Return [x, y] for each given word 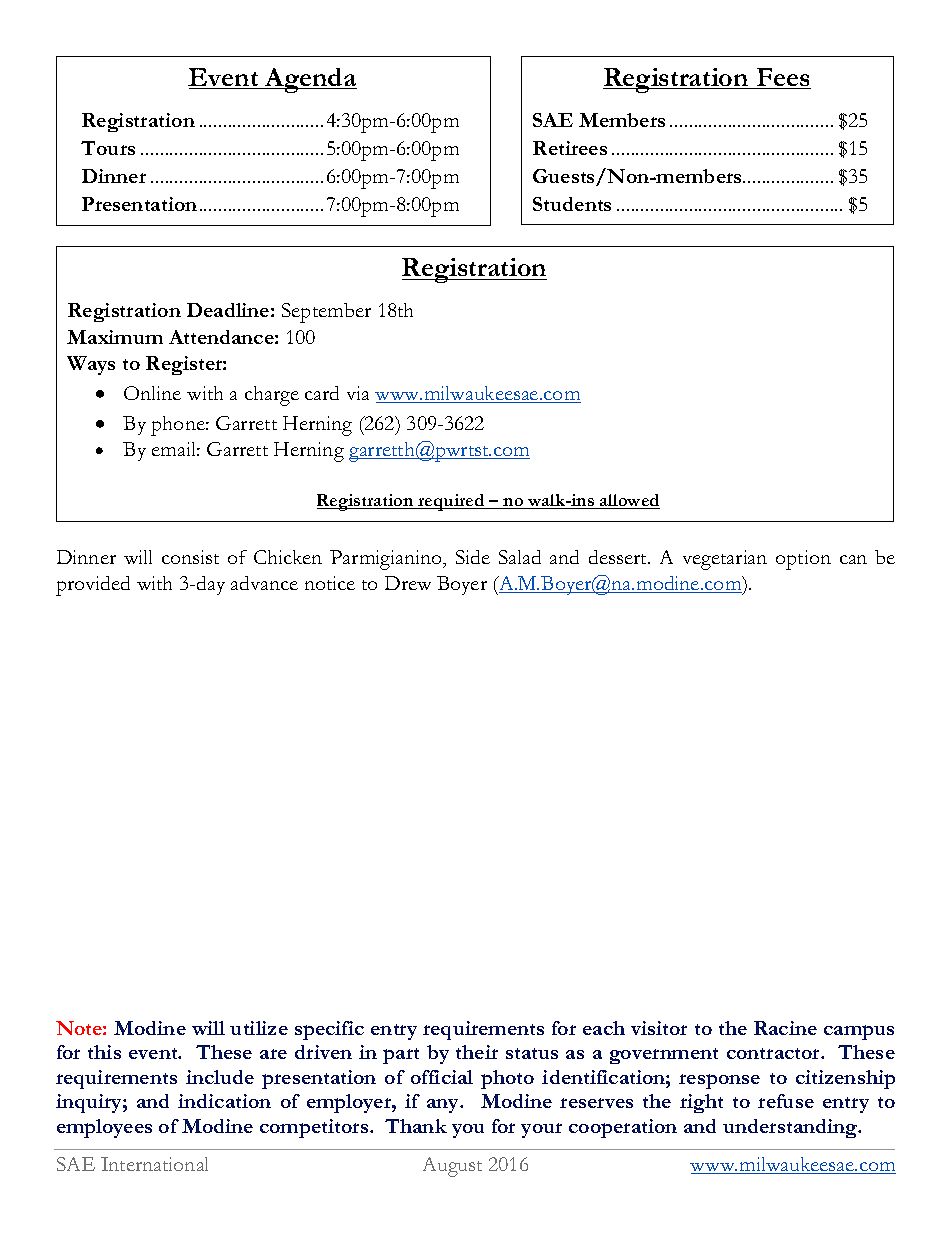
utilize [259, 1028]
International [154, 1164]
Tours [108, 148]
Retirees [570, 148]
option [803, 560]
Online [152, 393]
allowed [629, 501]
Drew [408, 583]
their [477, 1052]
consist [190, 557]
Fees [782, 78]
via [358, 393]
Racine [785, 1028]
